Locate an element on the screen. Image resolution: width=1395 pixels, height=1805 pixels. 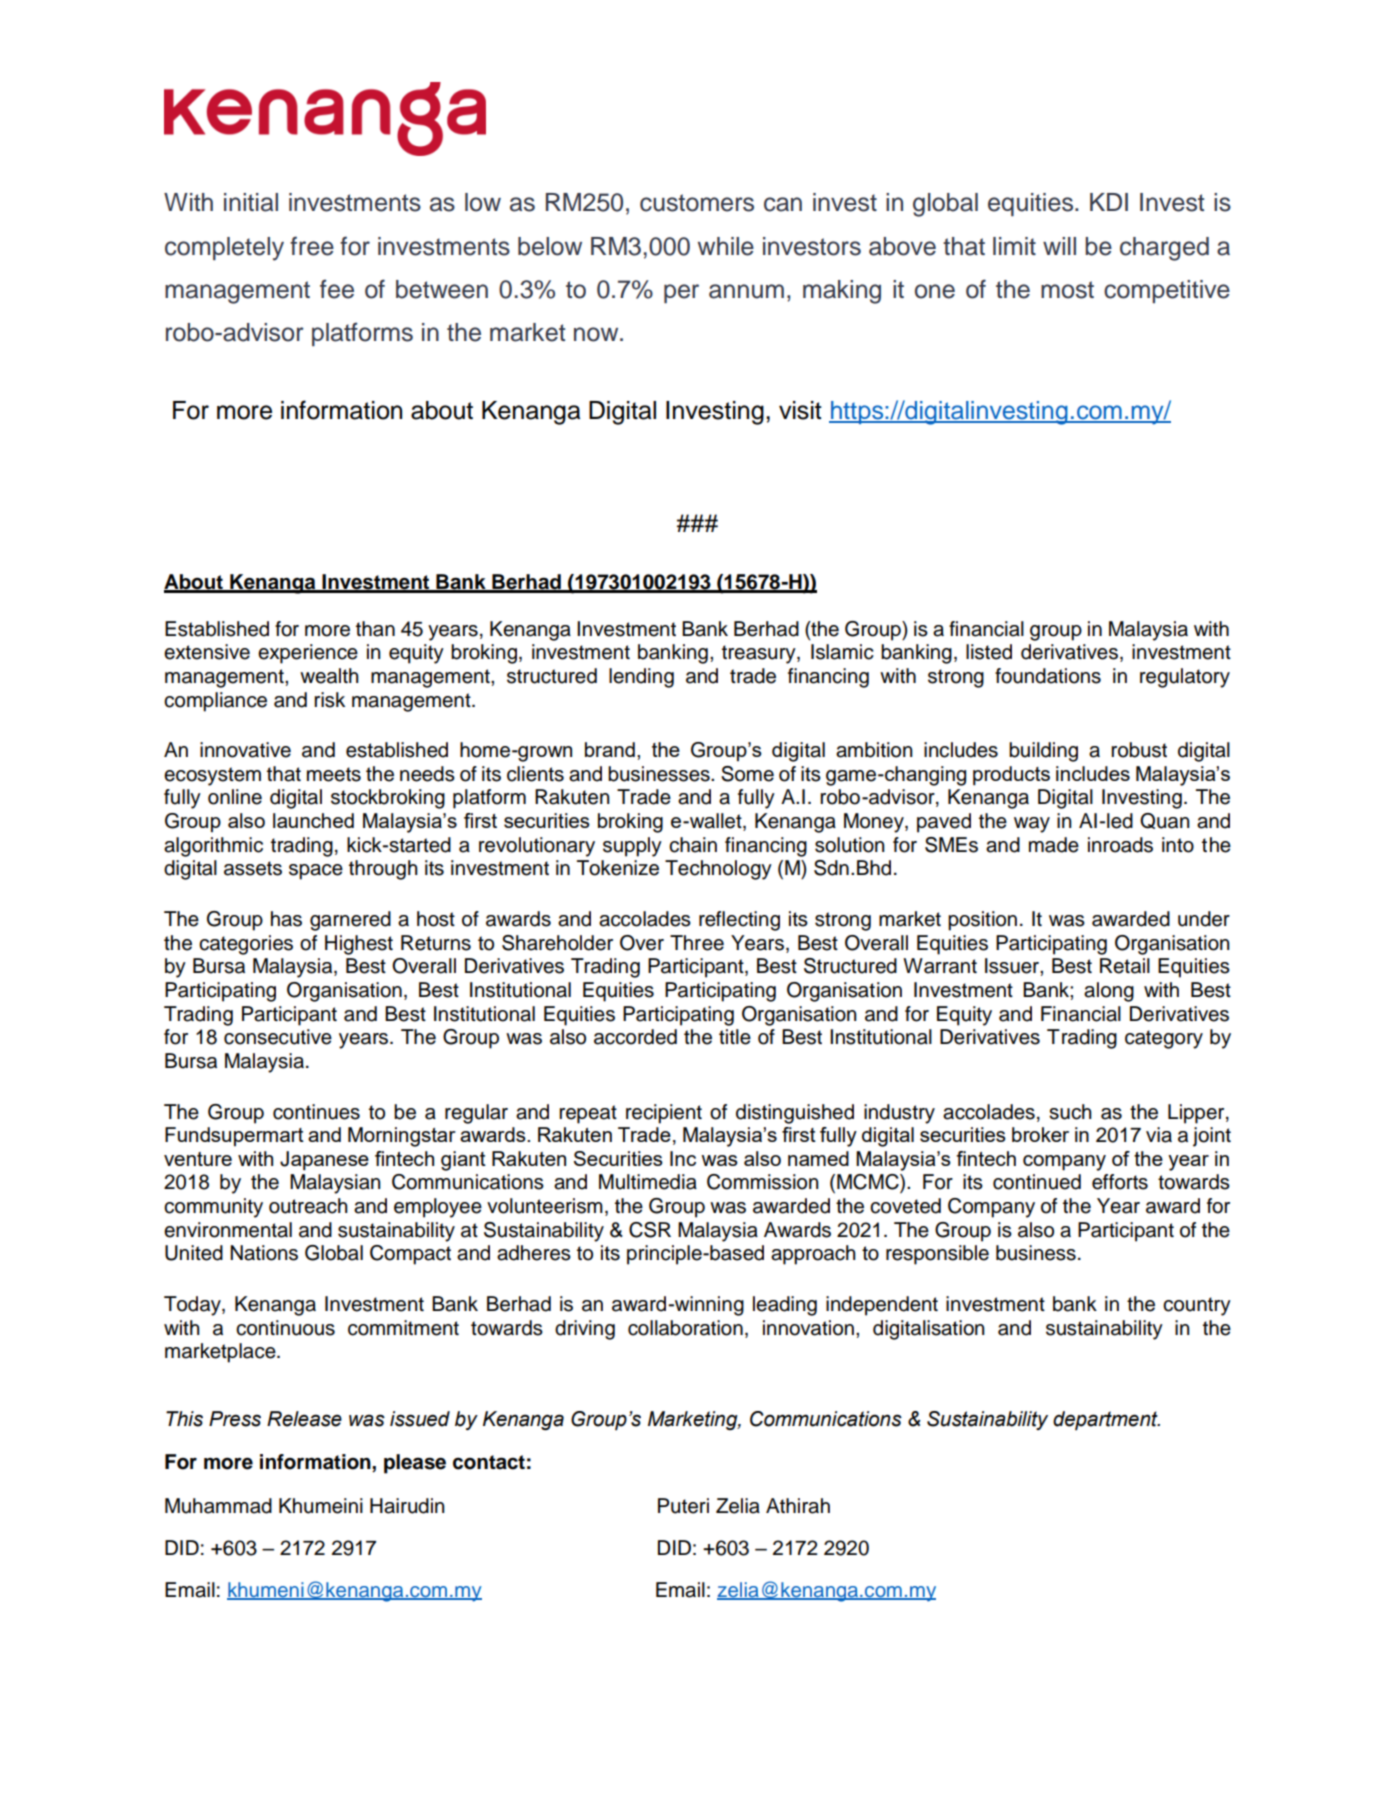
chain is located at coordinates (693, 845).
